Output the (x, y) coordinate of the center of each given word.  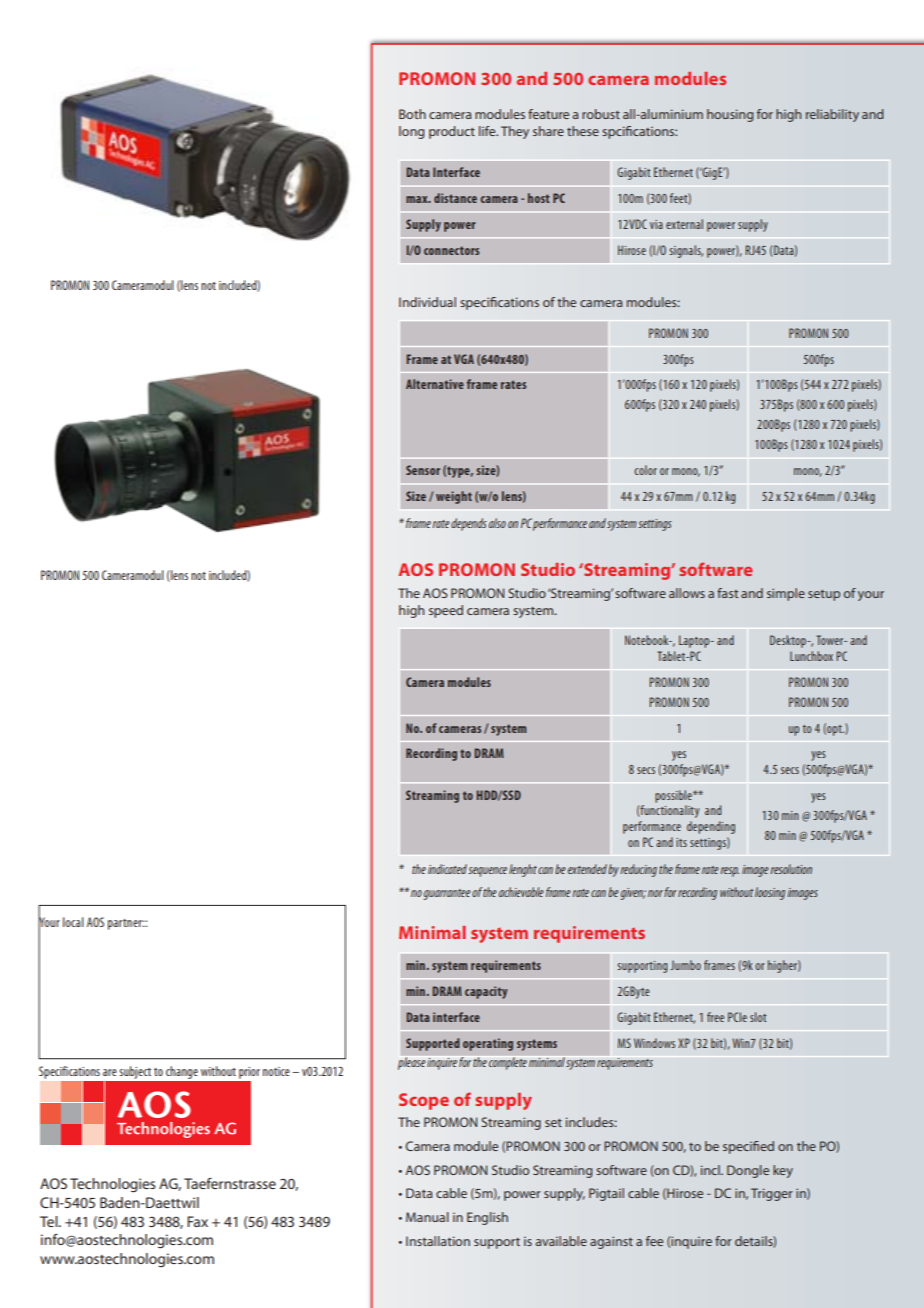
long (411, 132)
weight (454, 497)
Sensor (423, 470)
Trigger (772, 1194)
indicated (447, 869)
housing (730, 115)
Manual (427, 1217)
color (645, 470)
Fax (197, 1221)
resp (729, 872)
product (452, 132)
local (73, 922)
